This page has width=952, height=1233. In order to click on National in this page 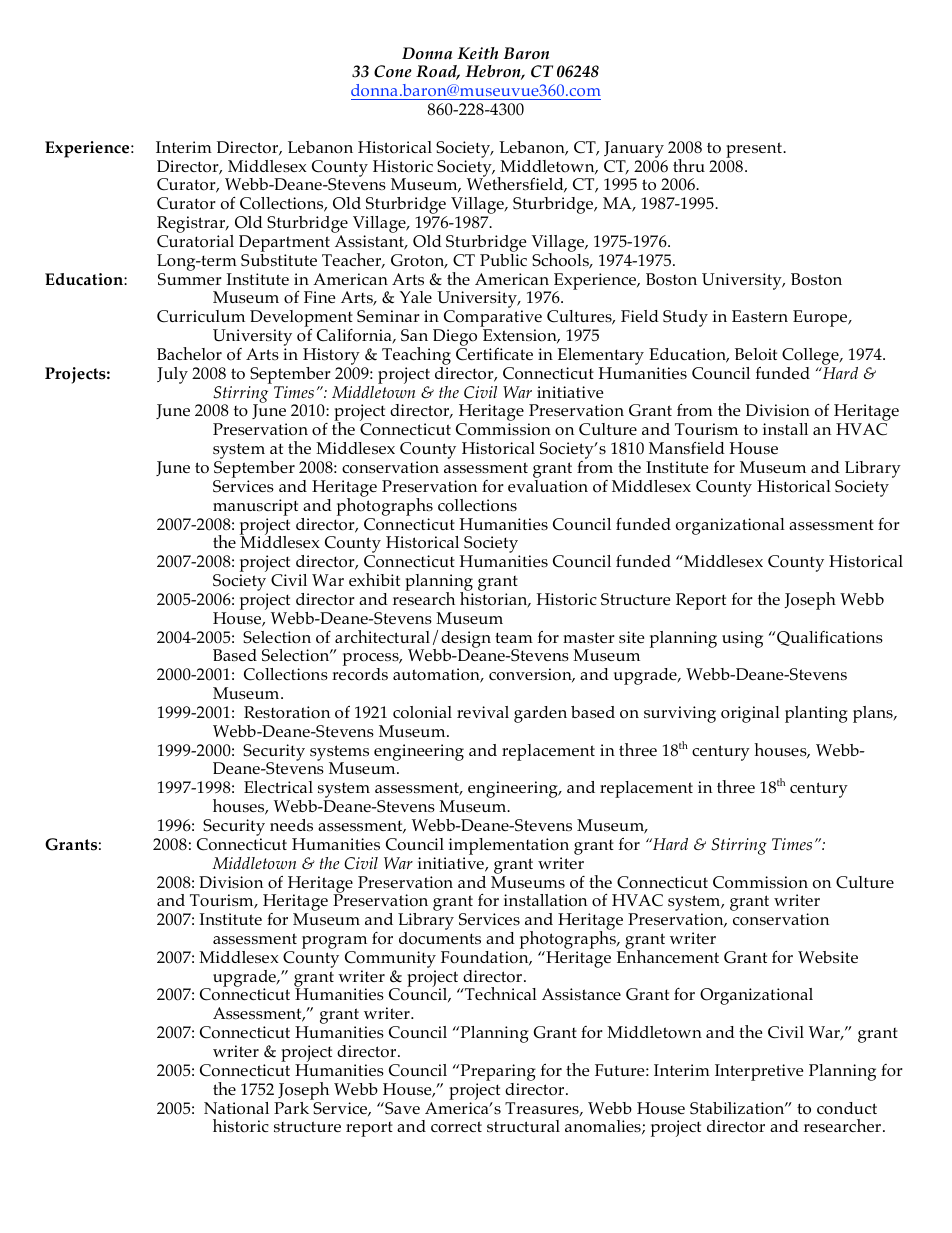, I will do `click(236, 1108)`.
